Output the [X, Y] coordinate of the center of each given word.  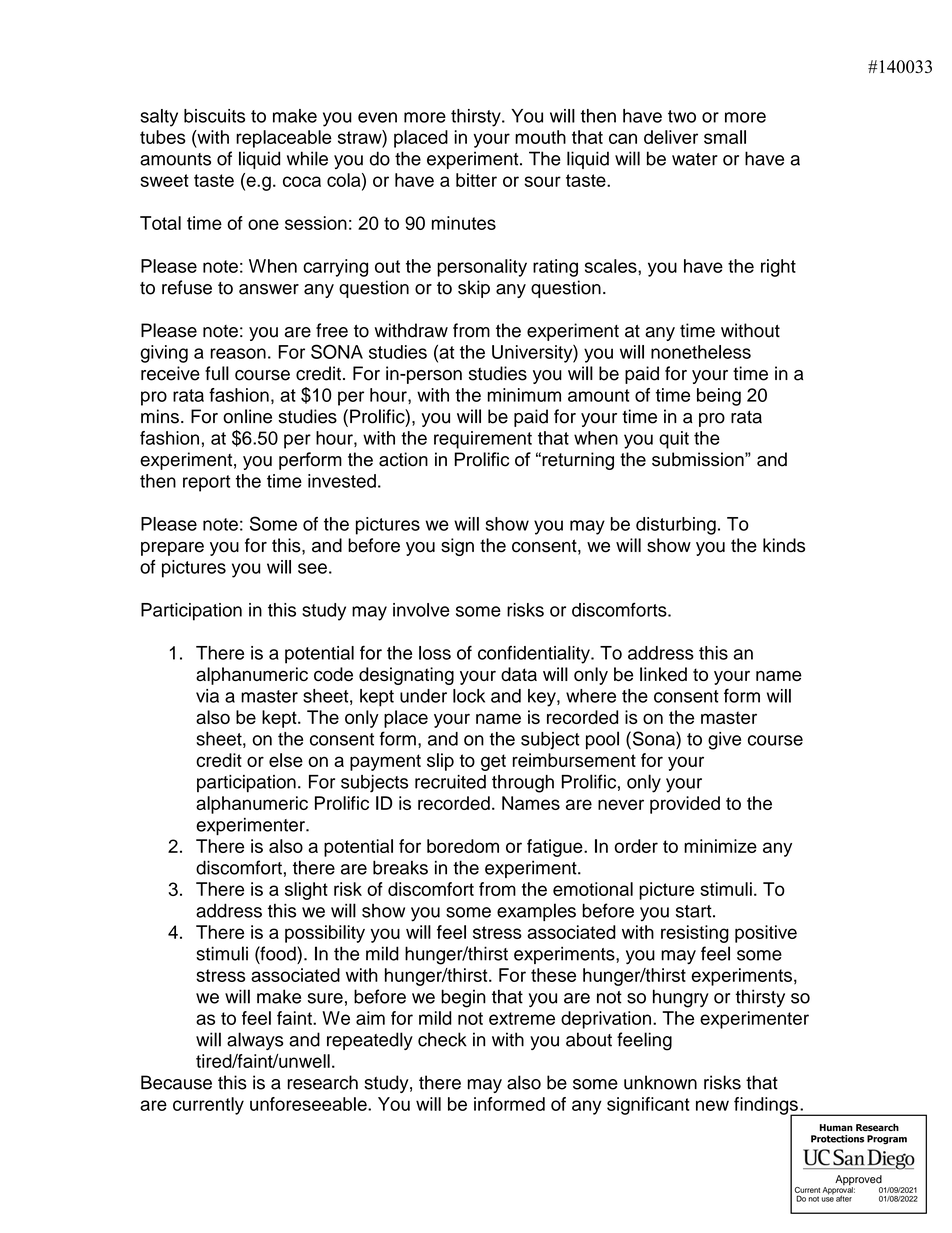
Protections [837, 1139]
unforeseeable [309, 1104]
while [307, 158]
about [589, 1039]
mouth [540, 137]
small [725, 137]
